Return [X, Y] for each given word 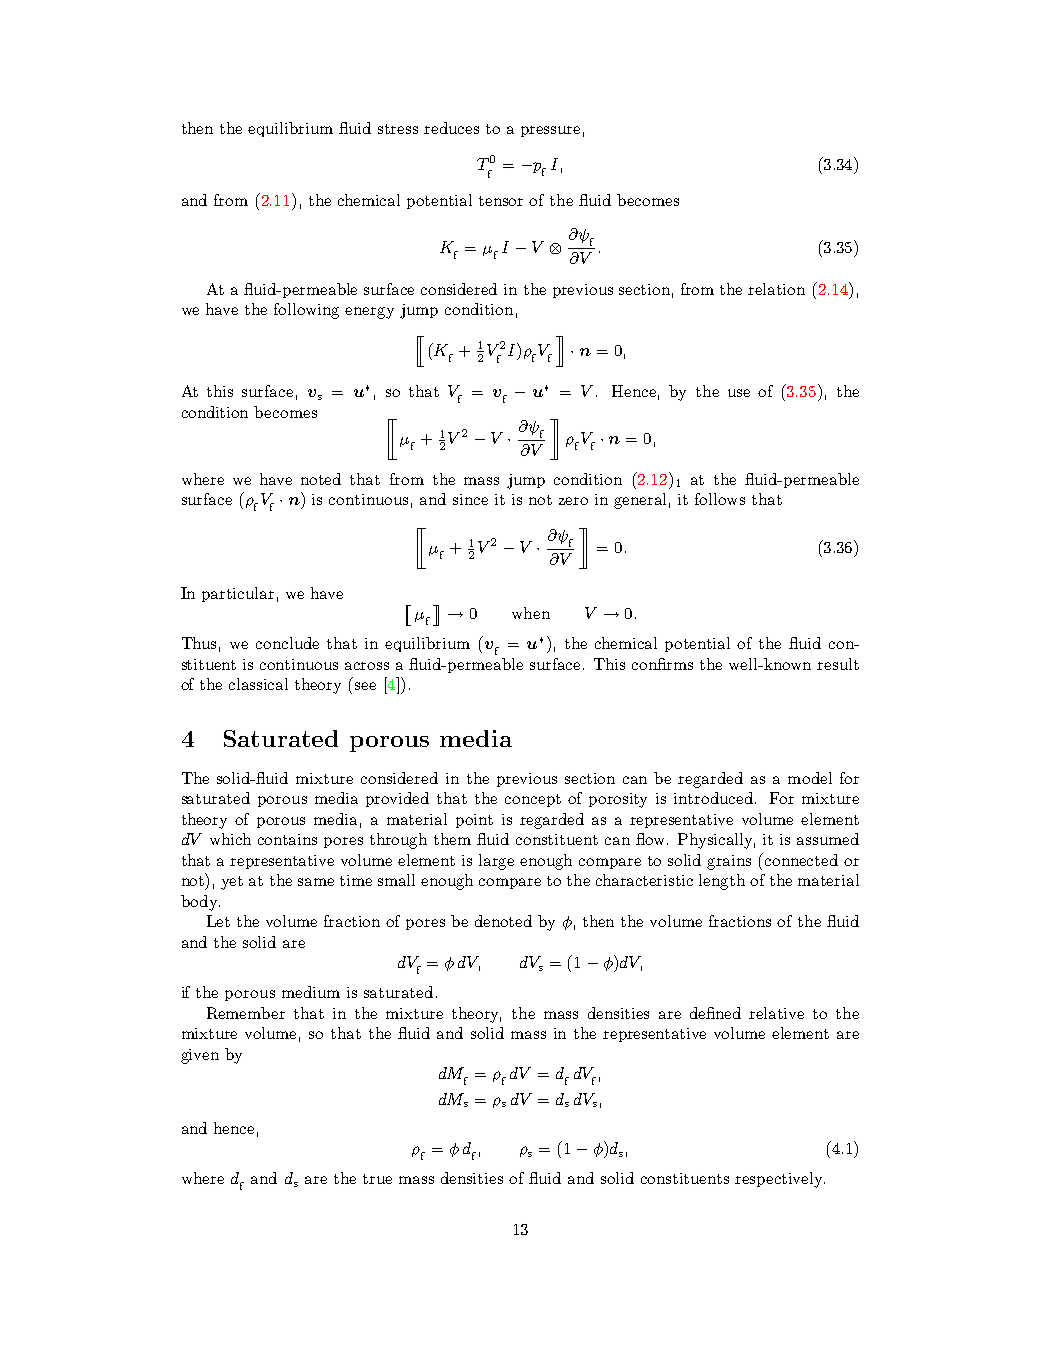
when [531, 613]
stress [398, 129]
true [377, 1179]
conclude [287, 643]
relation [776, 289]
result [838, 664]
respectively [780, 1180]
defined [715, 1013]
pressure [550, 131]
